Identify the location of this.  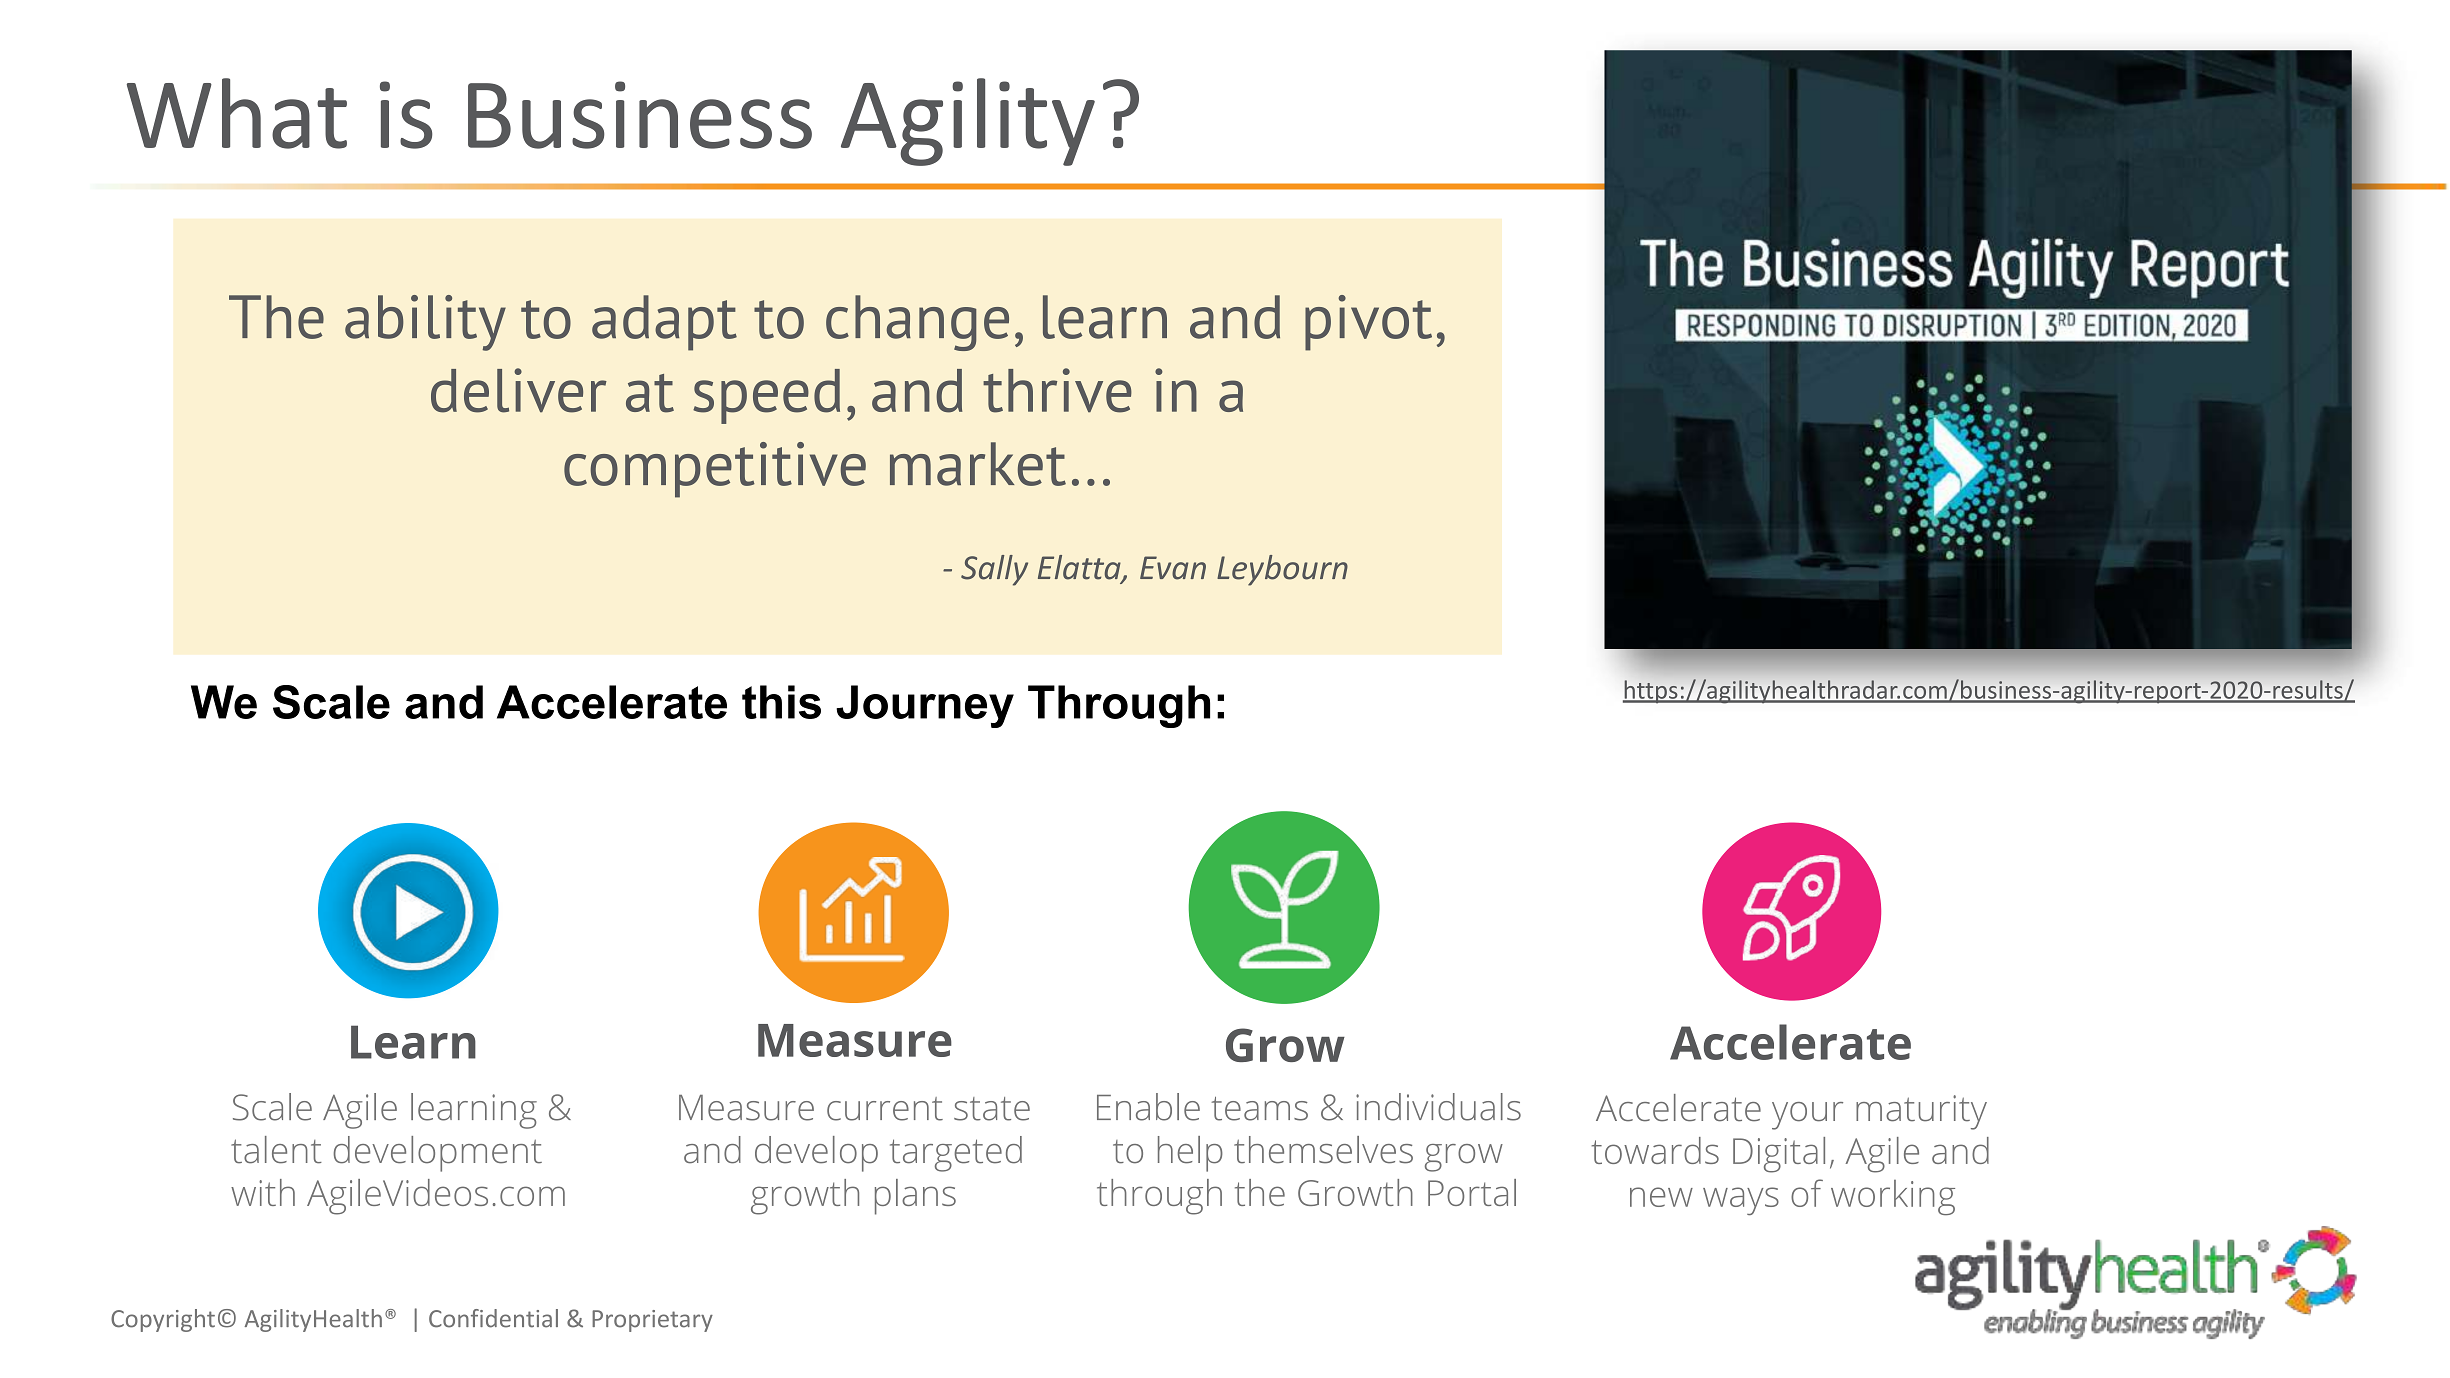
(781, 702).
